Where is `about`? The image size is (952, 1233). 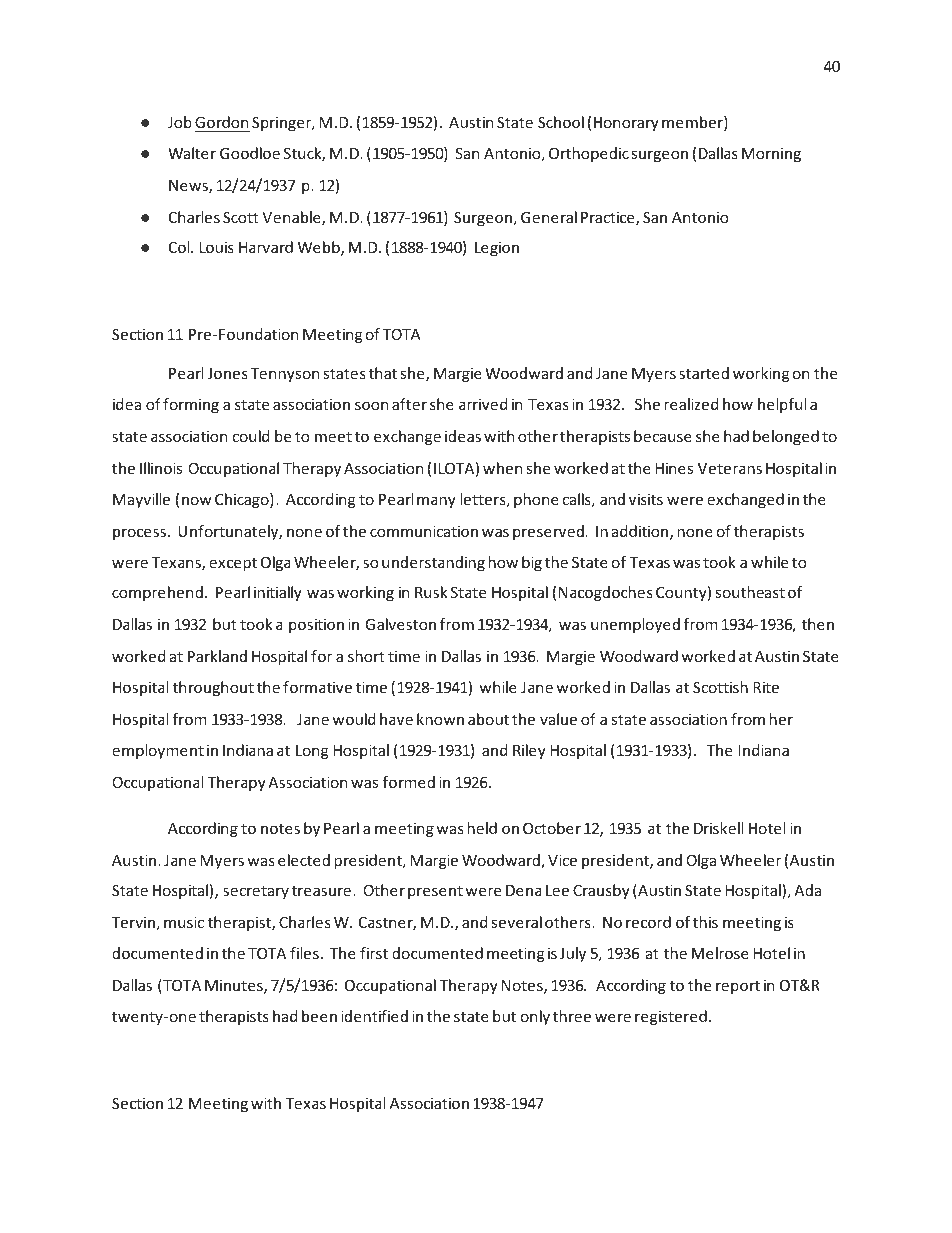
about is located at coordinates (488, 719).
